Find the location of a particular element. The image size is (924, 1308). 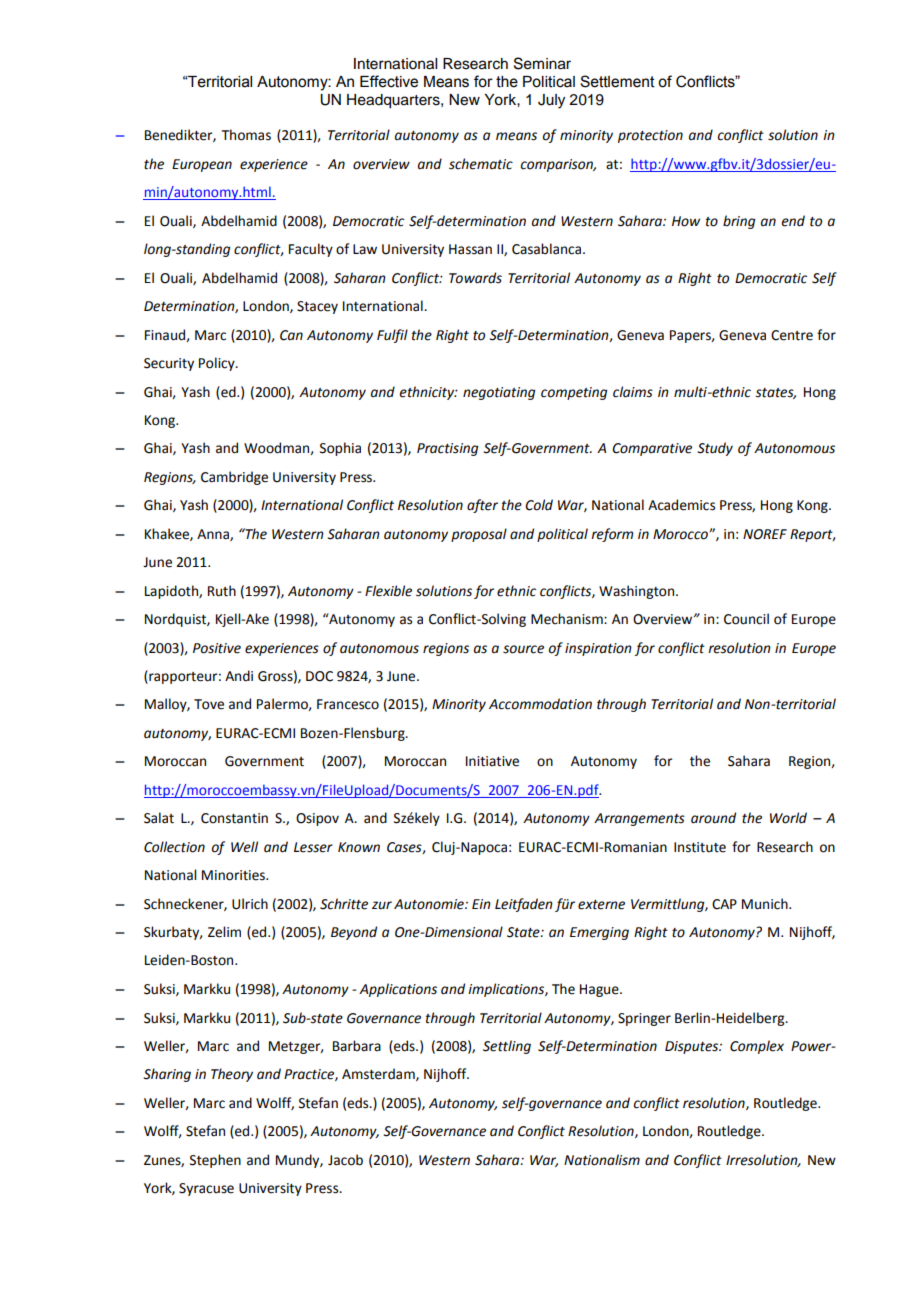

Thomas is located at coordinates (246, 135).
